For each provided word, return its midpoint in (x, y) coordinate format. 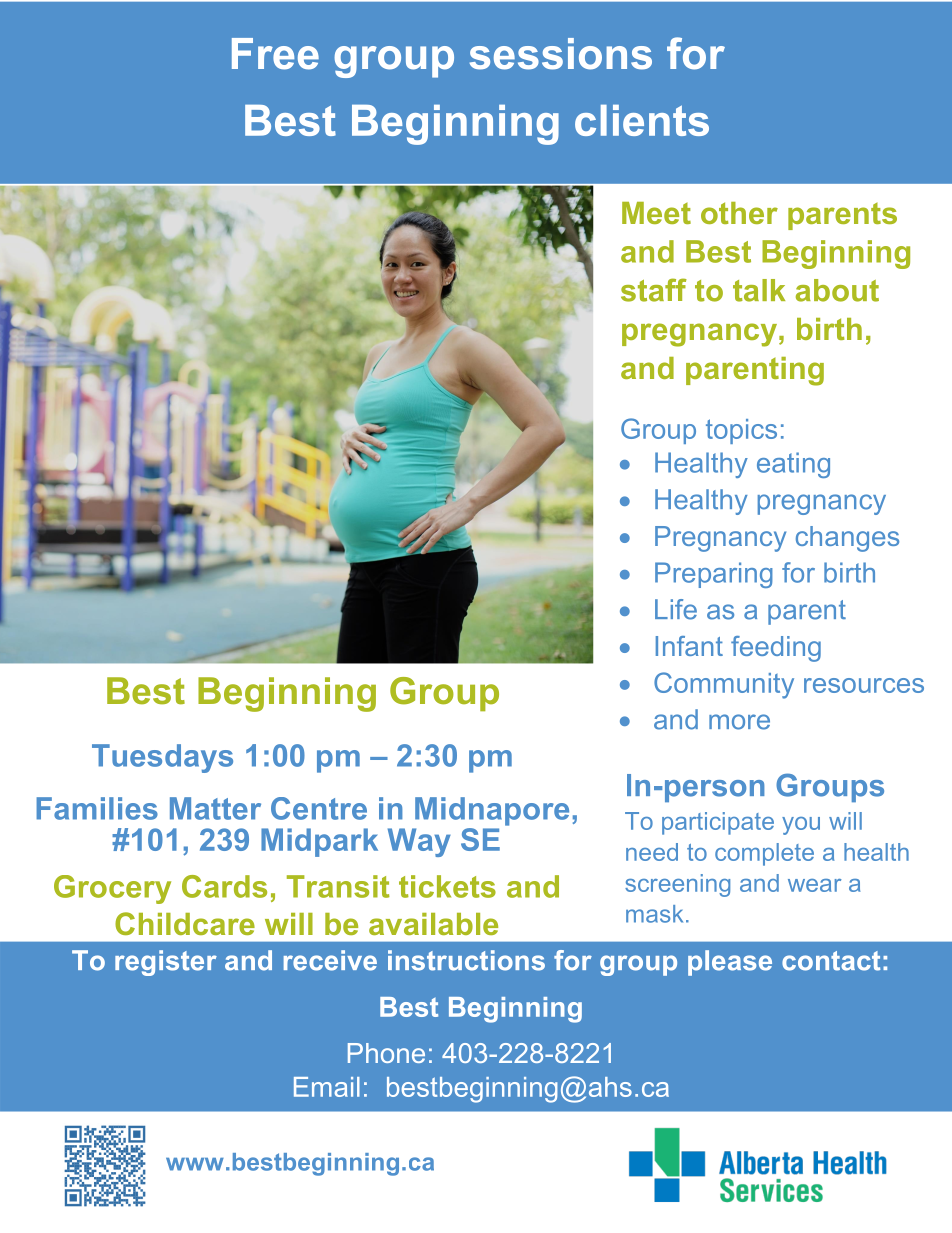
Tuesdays (162, 758)
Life (676, 609)
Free (275, 54)
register (166, 963)
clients (642, 120)
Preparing (714, 575)
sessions (561, 54)
